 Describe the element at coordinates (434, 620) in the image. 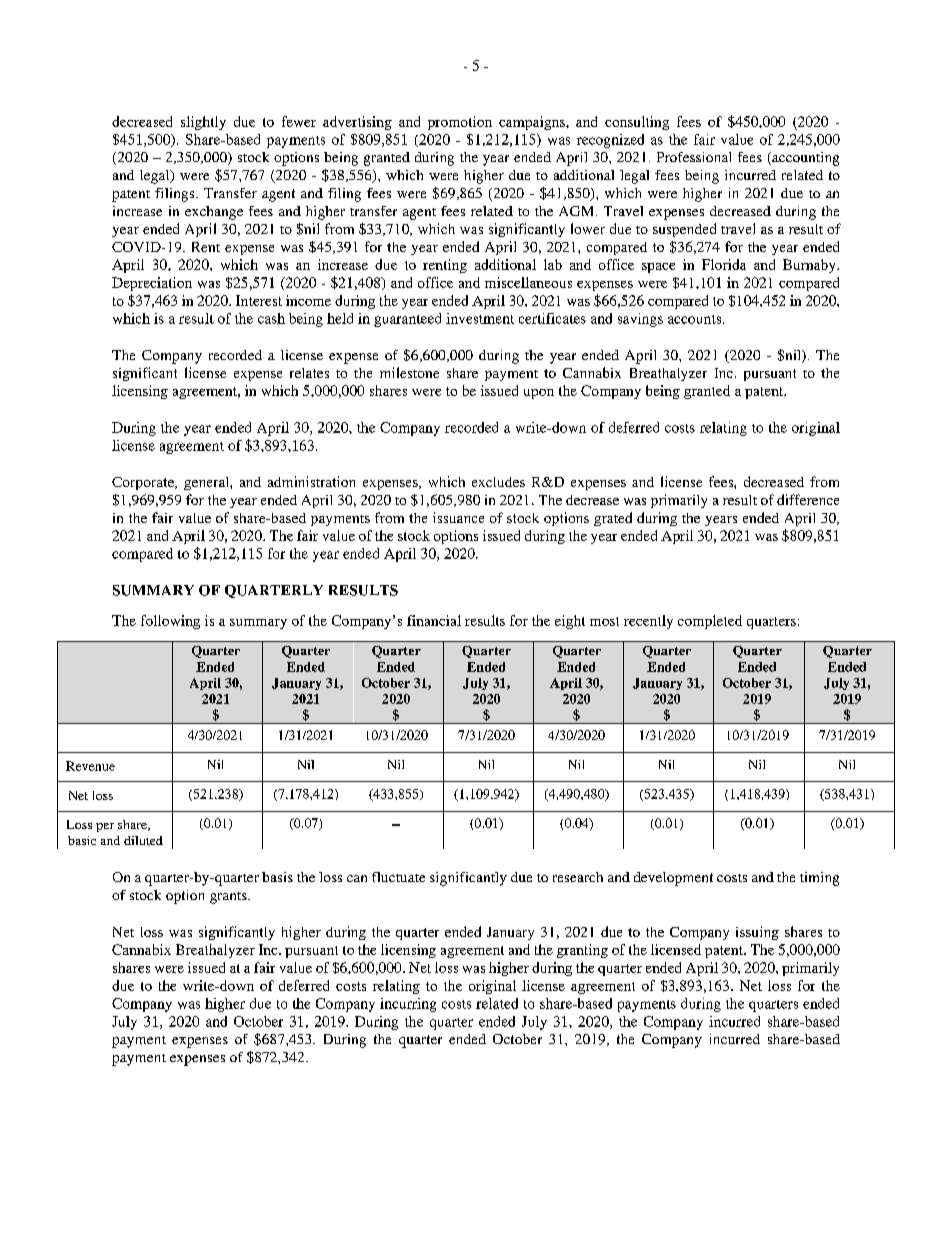

I see `financial` at that location.
